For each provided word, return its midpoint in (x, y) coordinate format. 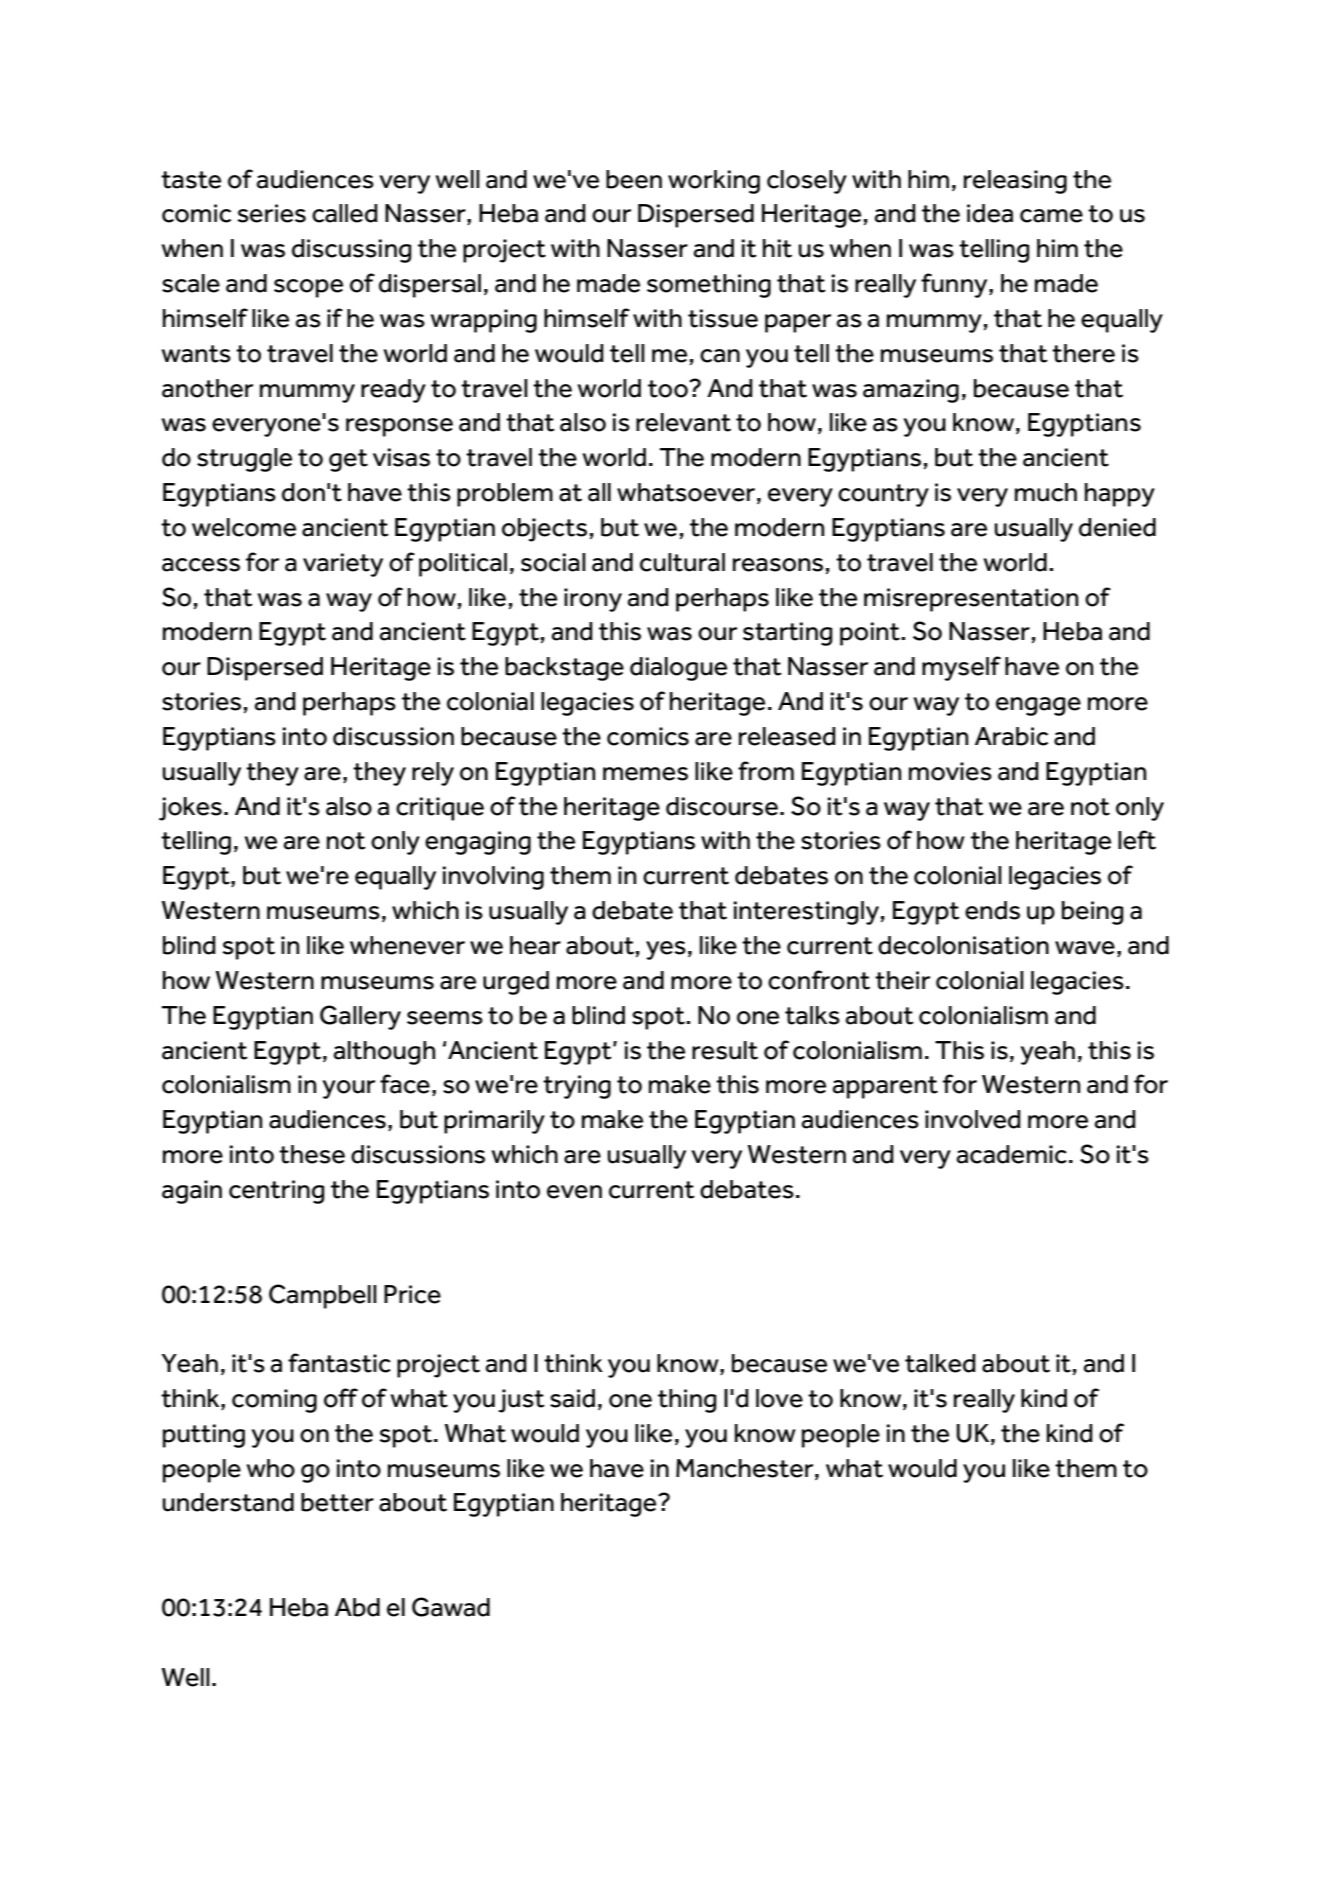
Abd (357, 1607)
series (271, 213)
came (1051, 216)
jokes (190, 809)
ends (992, 910)
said (572, 1398)
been (634, 179)
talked (940, 1363)
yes (666, 950)
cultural (682, 562)
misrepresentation (971, 600)
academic (1012, 1154)
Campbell (323, 1296)
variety (343, 565)
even (574, 1192)
